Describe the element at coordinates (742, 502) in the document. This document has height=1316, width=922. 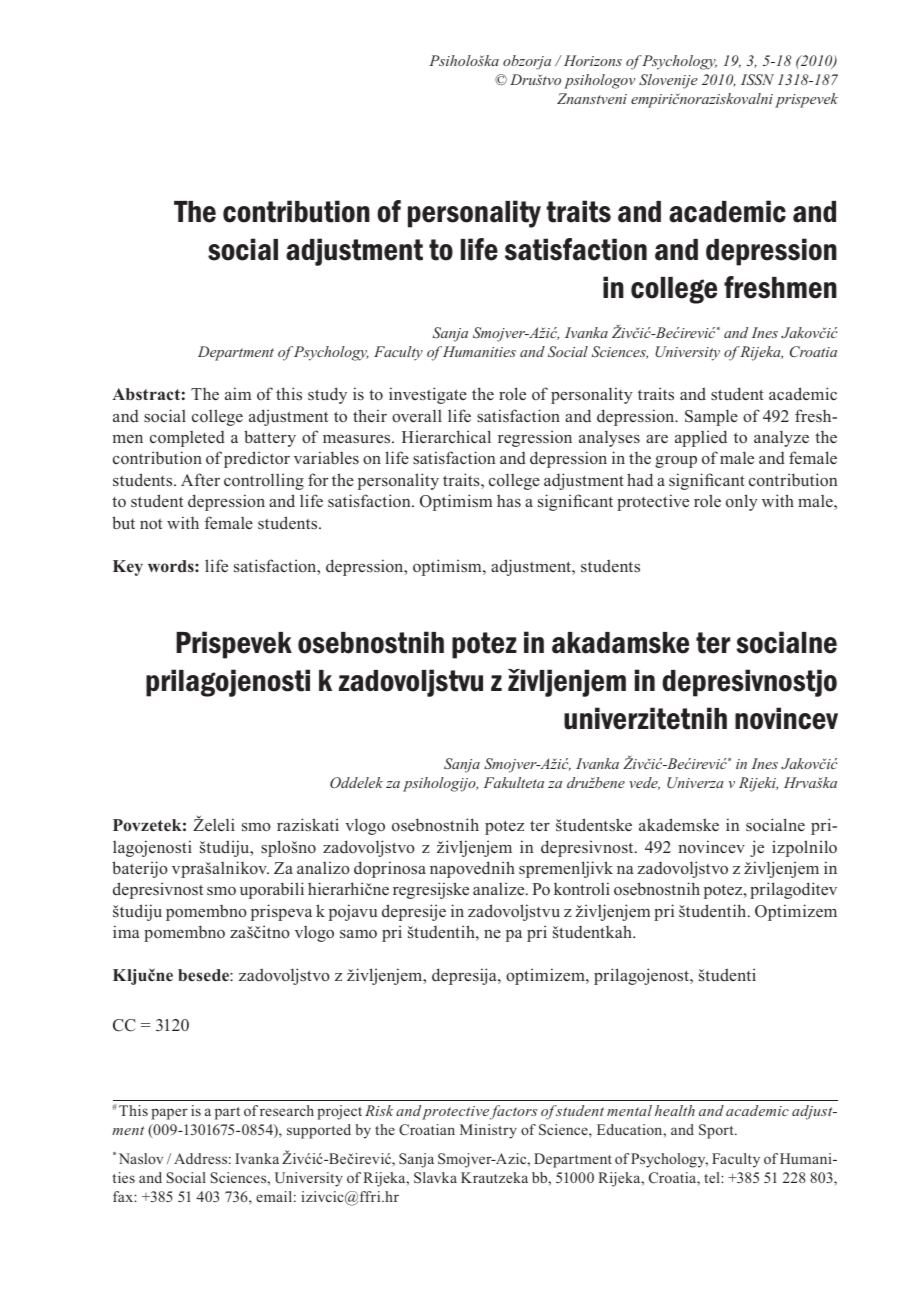
I see `only` at that location.
